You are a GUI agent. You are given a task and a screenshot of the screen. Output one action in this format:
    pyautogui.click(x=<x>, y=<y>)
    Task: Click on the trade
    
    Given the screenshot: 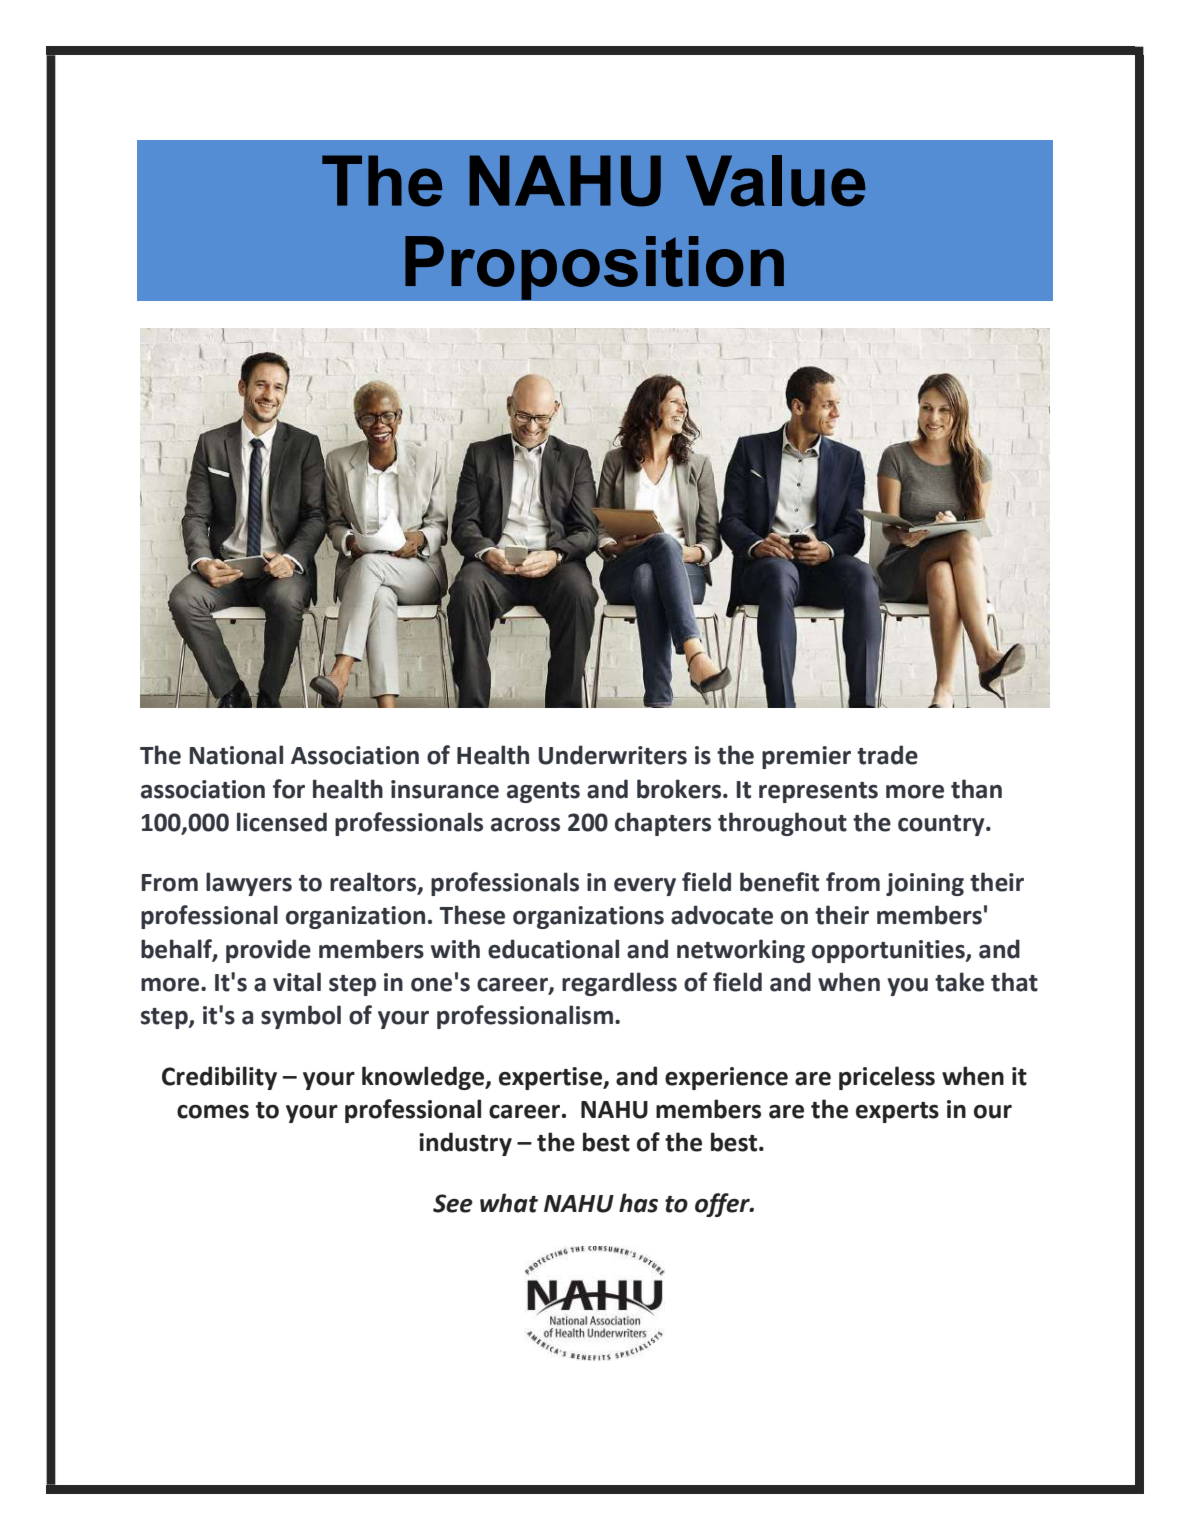 What is the action you would take?
    pyautogui.click(x=887, y=755)
